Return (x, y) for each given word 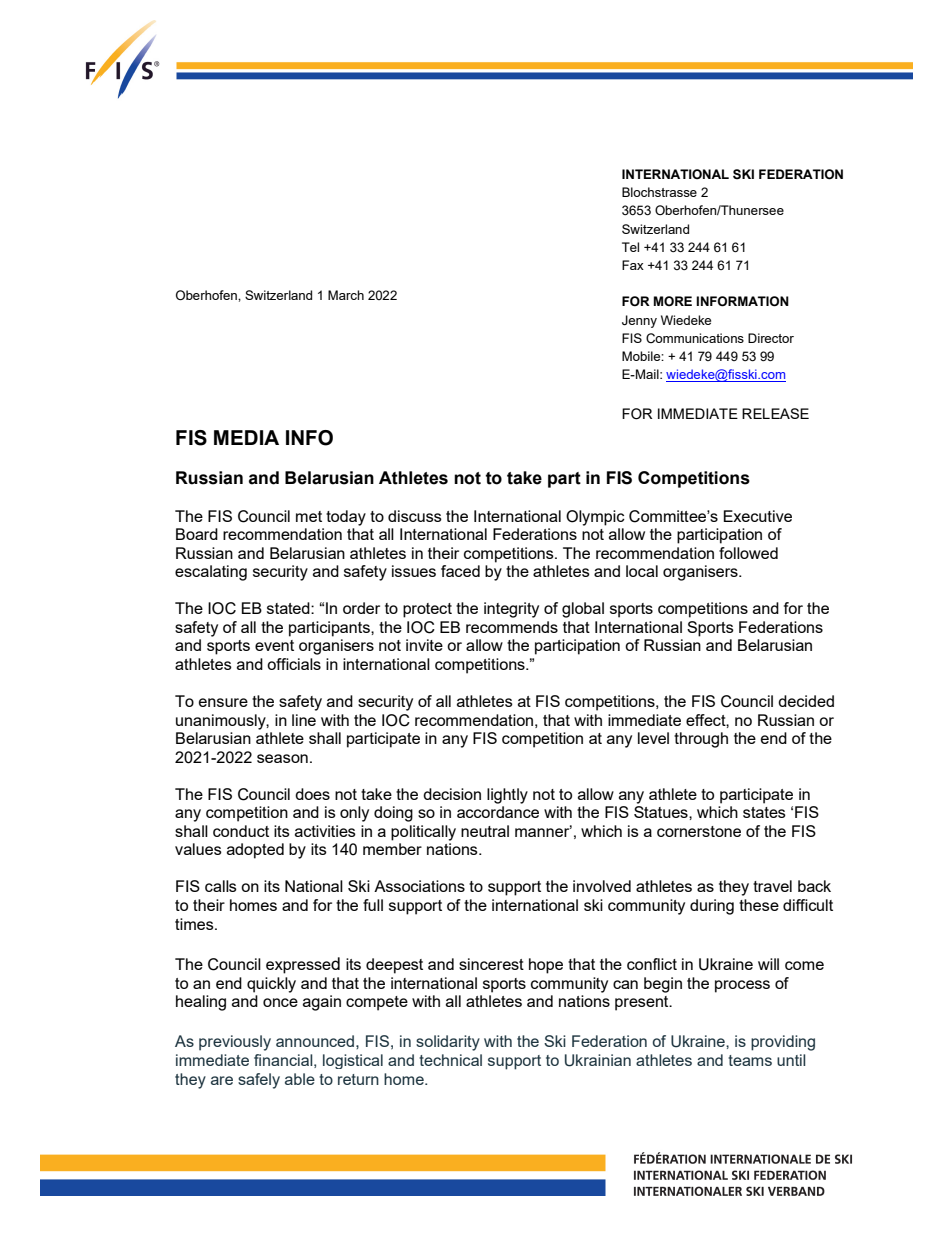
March (346, 295)
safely (259, 1081)
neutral (485, 831)
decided (806, 701)
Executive (758, 516)
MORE (673, 301)
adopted (255, 851)
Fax (633, 265)
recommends (512, 627)
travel (772, 886)
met (309, 516)
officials (294, 664)
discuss (415, 516)
